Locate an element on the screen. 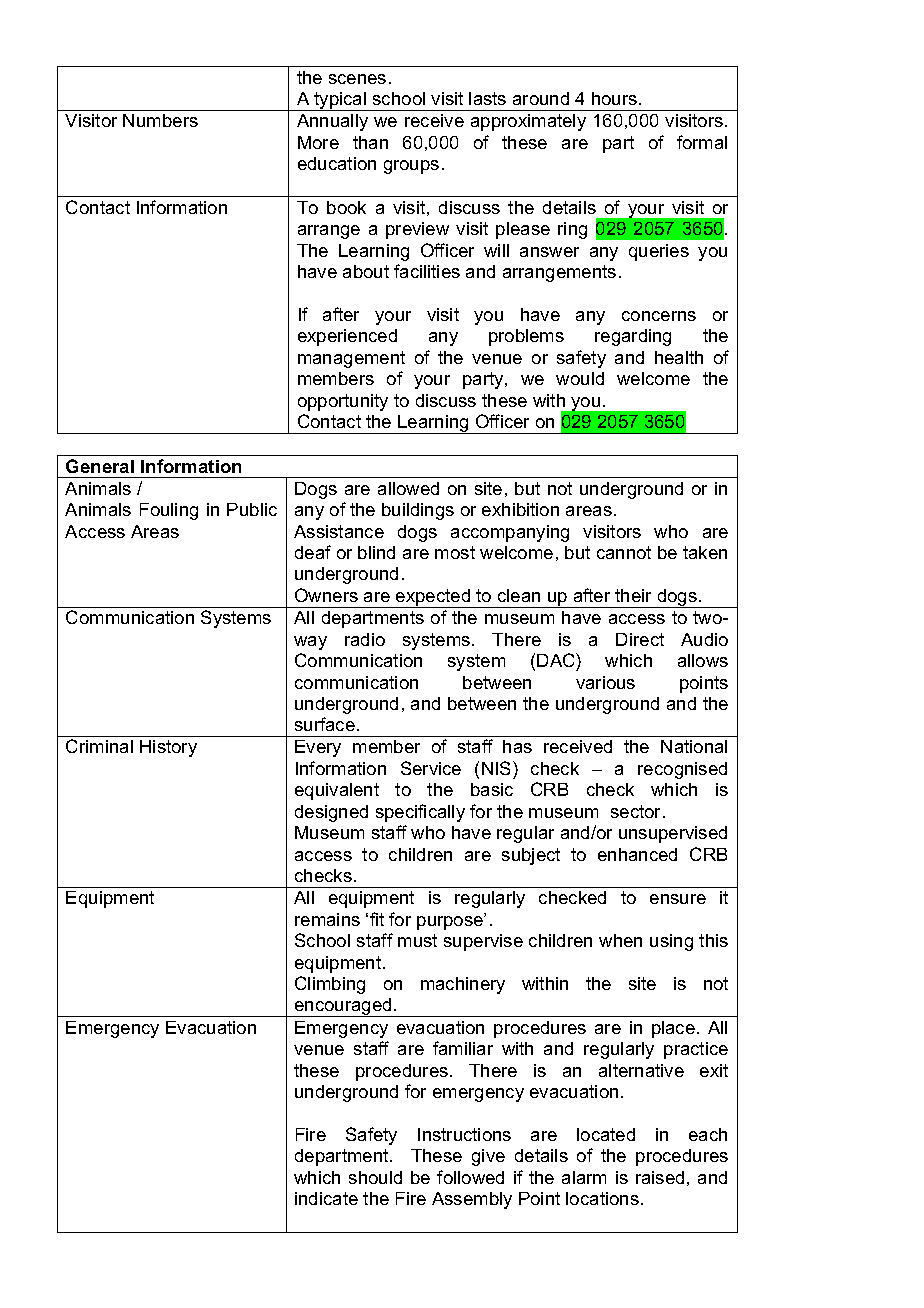 This screenshot has height=1308, width=924. than is located at coordinates (370, 142).
